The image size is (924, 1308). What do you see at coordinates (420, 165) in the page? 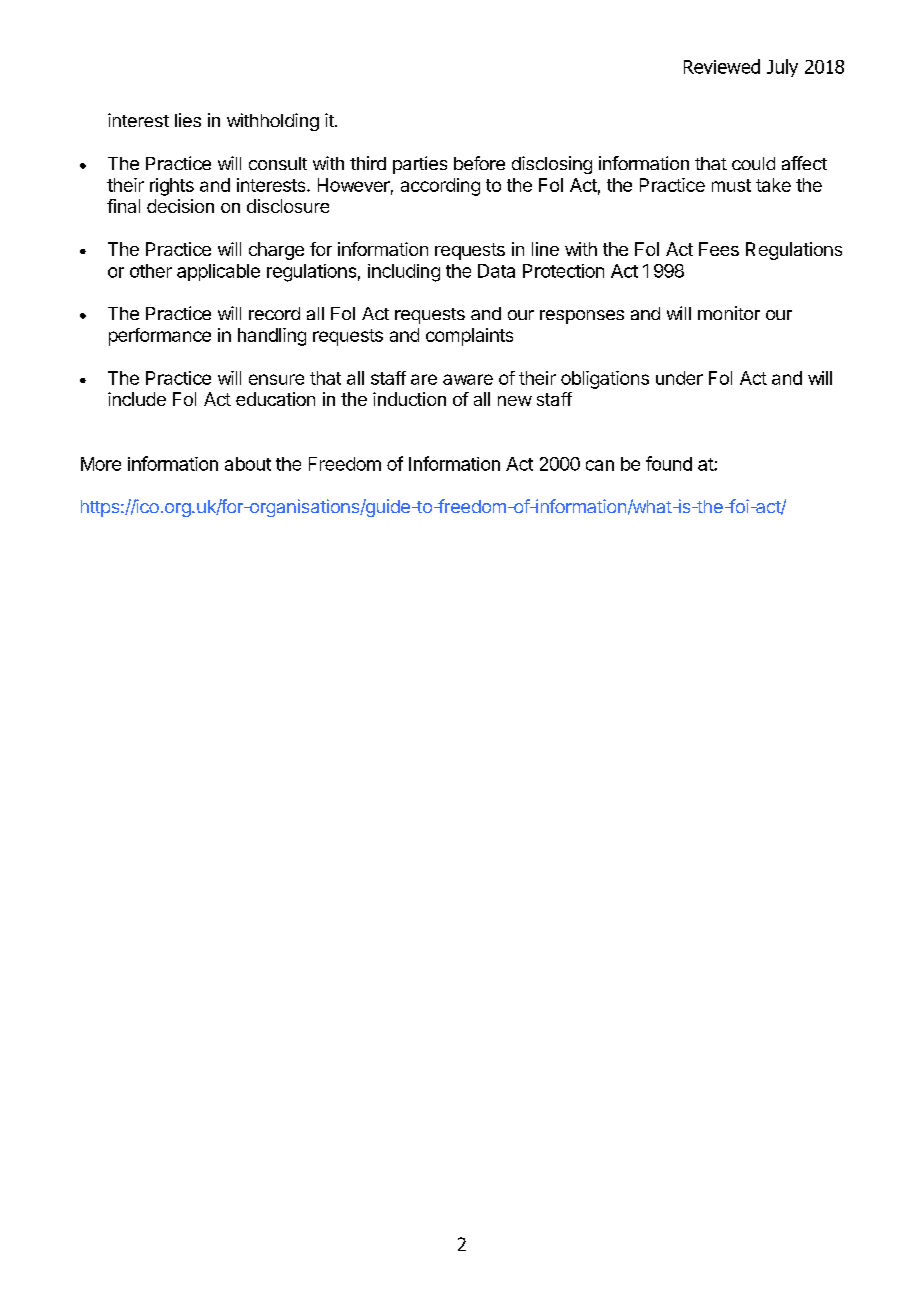
I see `parties` at bounding box center [420, 165].
